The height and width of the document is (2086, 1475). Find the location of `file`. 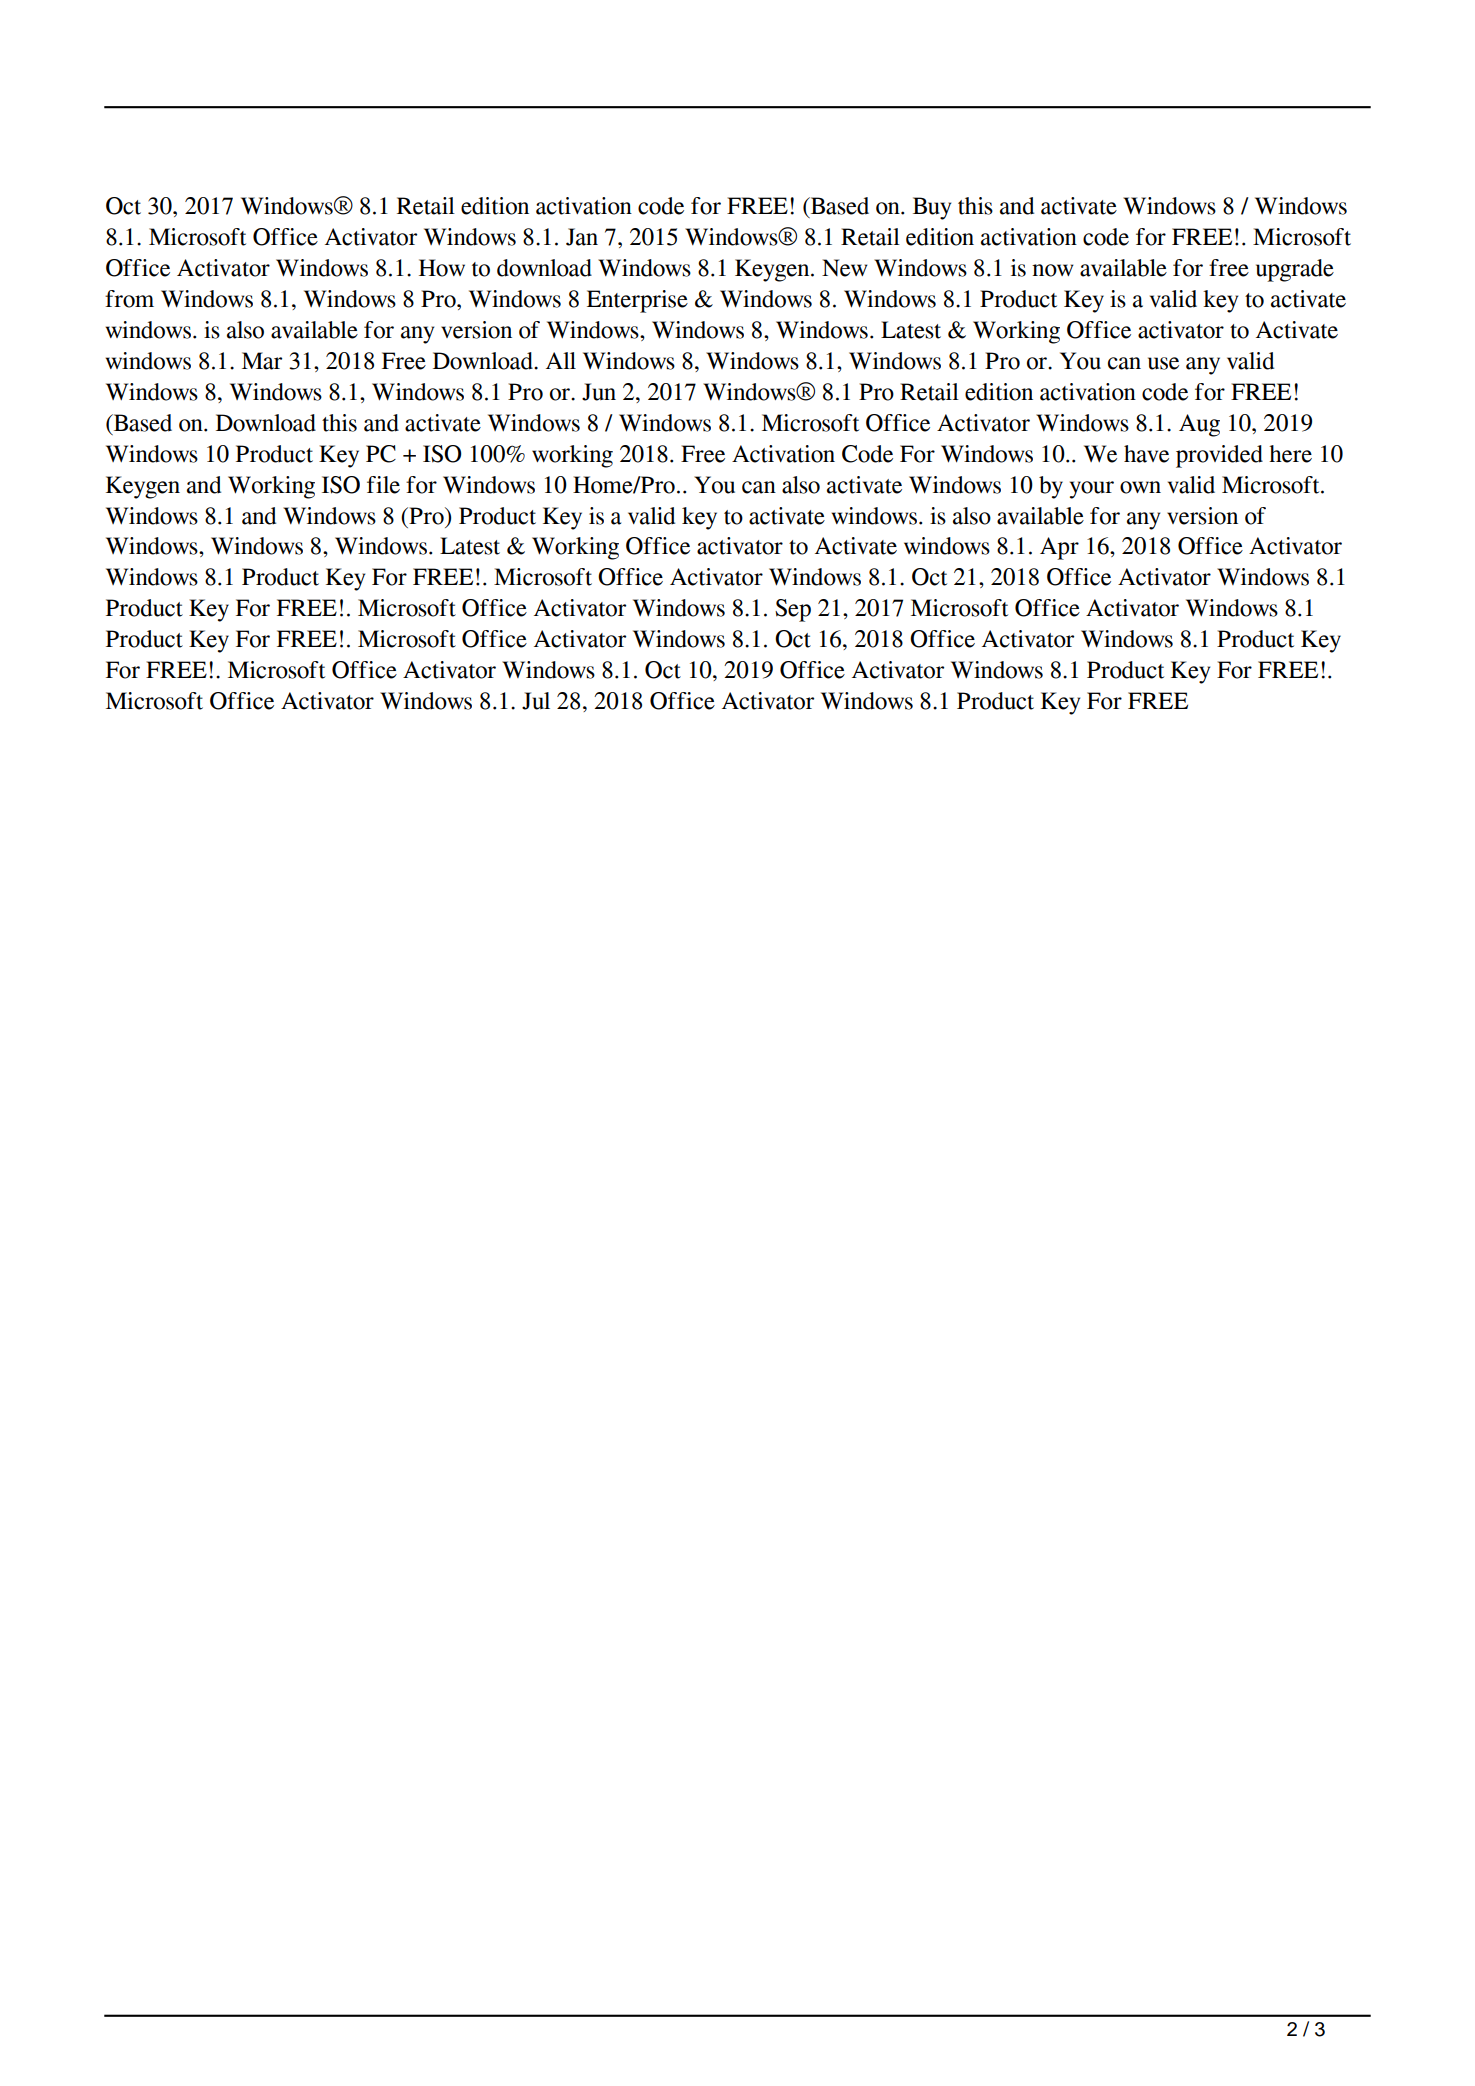

file is located at coordinates (383, 485).
